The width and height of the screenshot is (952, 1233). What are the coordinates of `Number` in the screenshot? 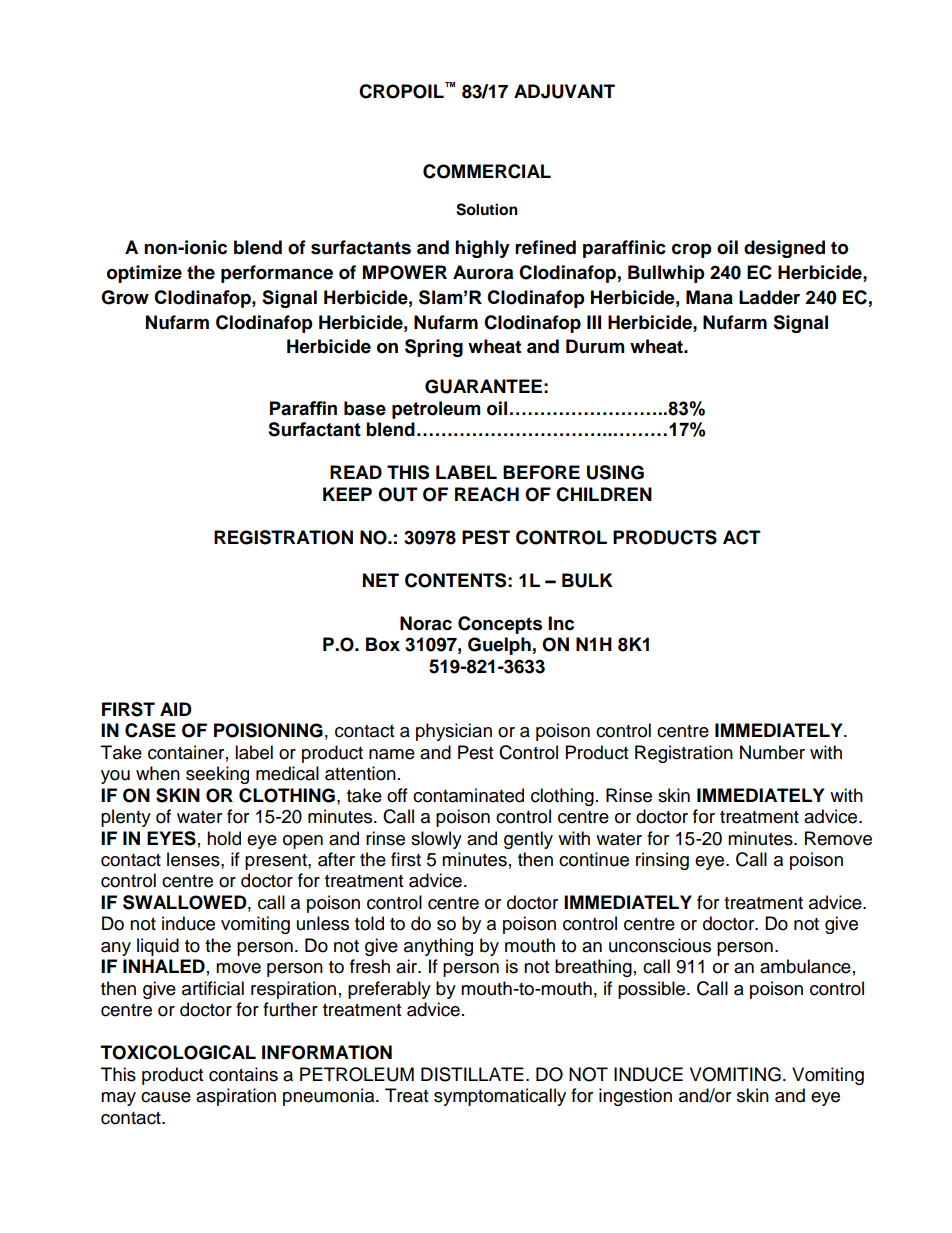 It's located at (772, 752).
